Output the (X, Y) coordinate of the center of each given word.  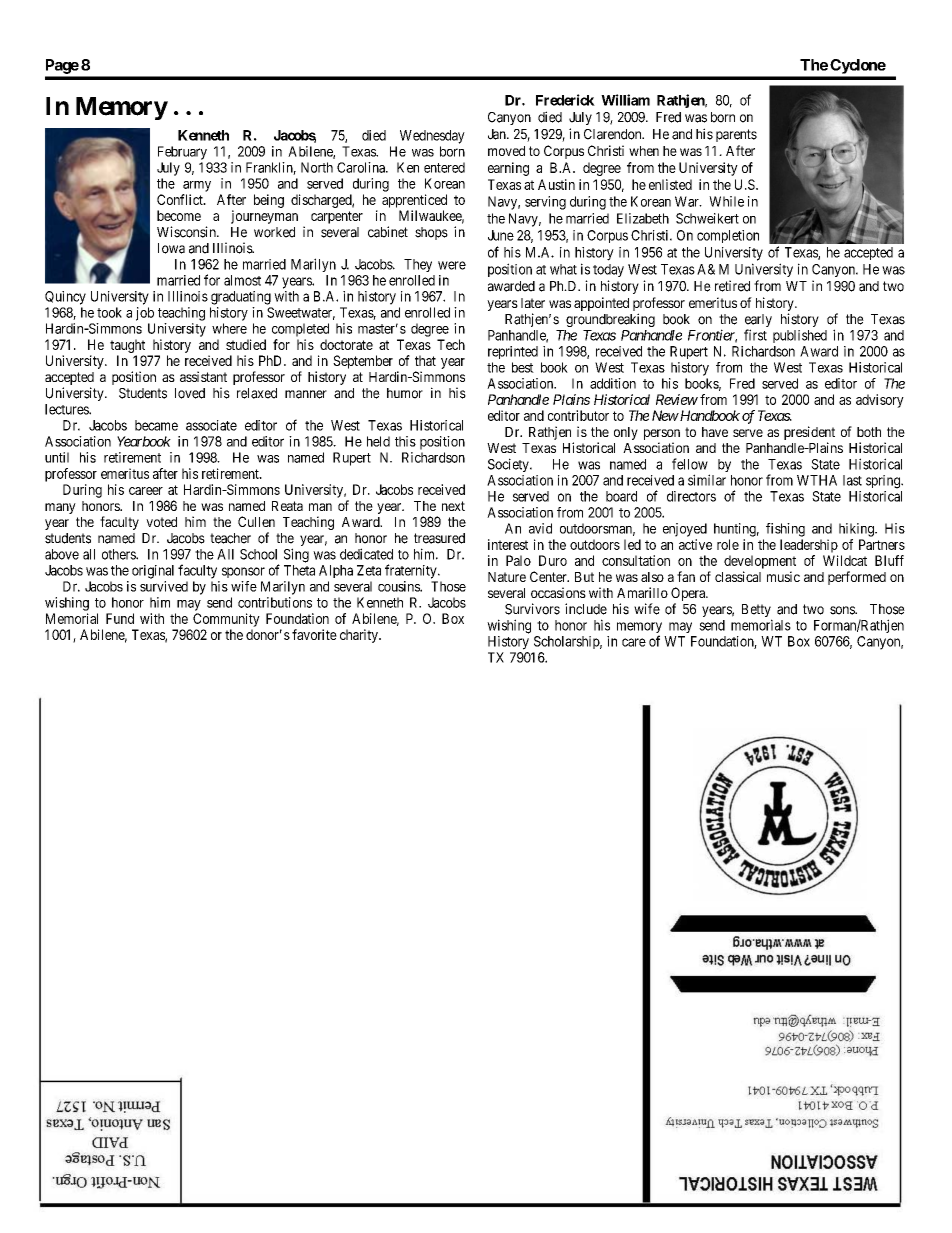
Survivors (532, 609)
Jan (498, 134)
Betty (757, 612)
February (182, 153)
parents (736, 135)
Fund (120, 618)
